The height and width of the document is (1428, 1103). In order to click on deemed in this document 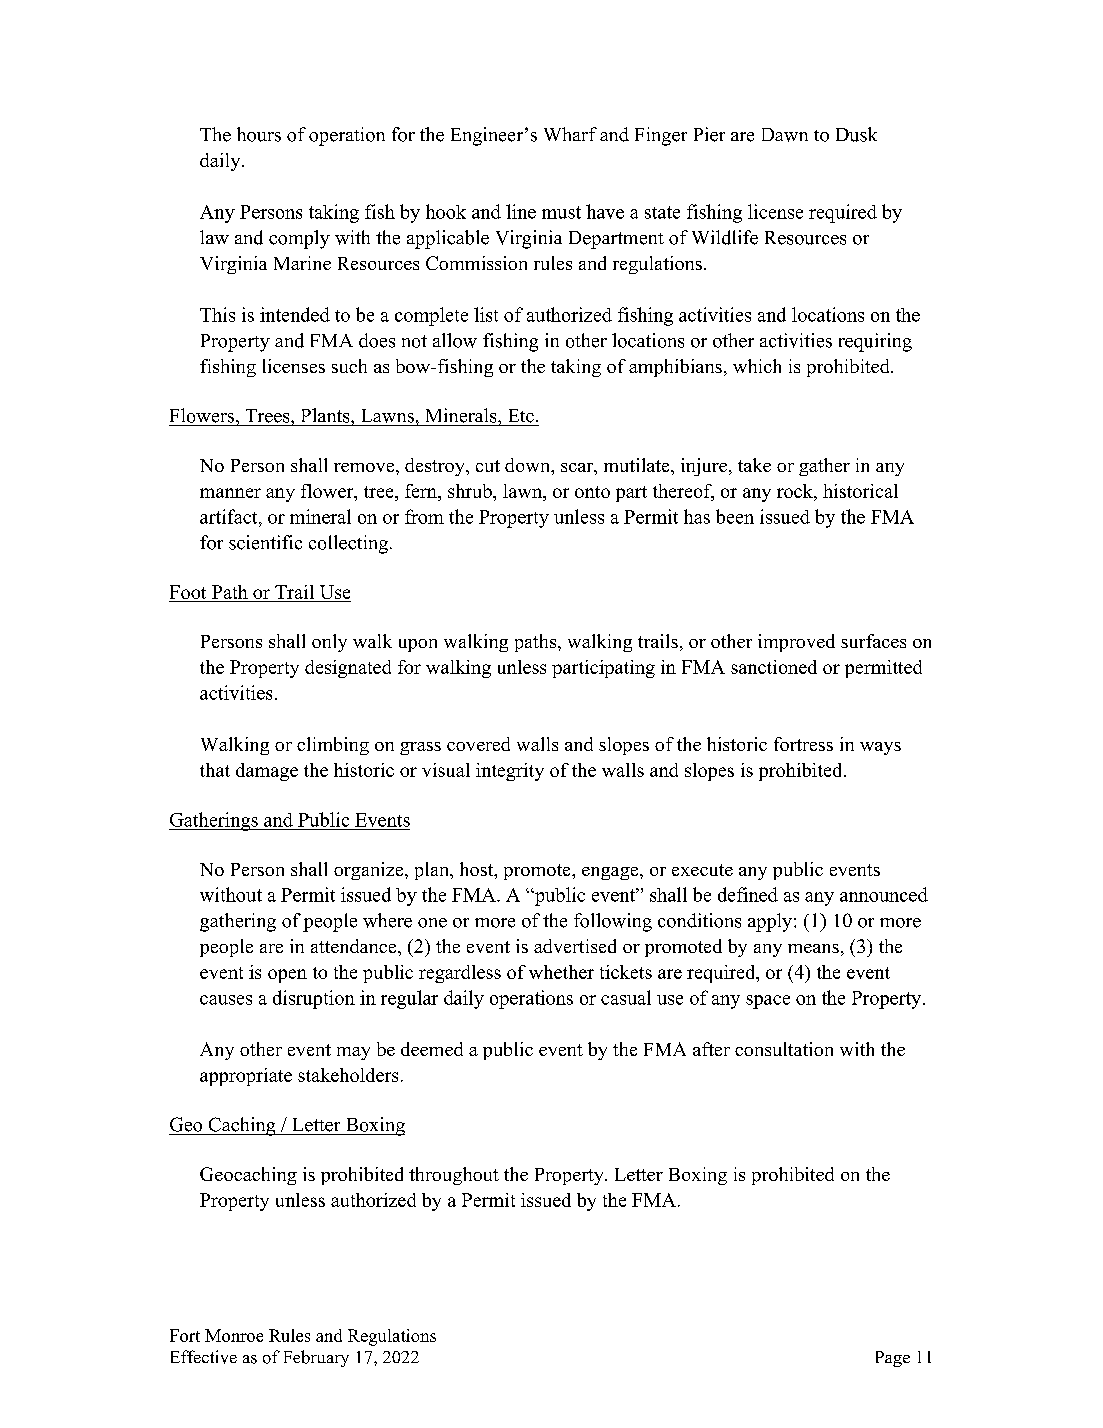, I will do `click(432, 1049)`.
